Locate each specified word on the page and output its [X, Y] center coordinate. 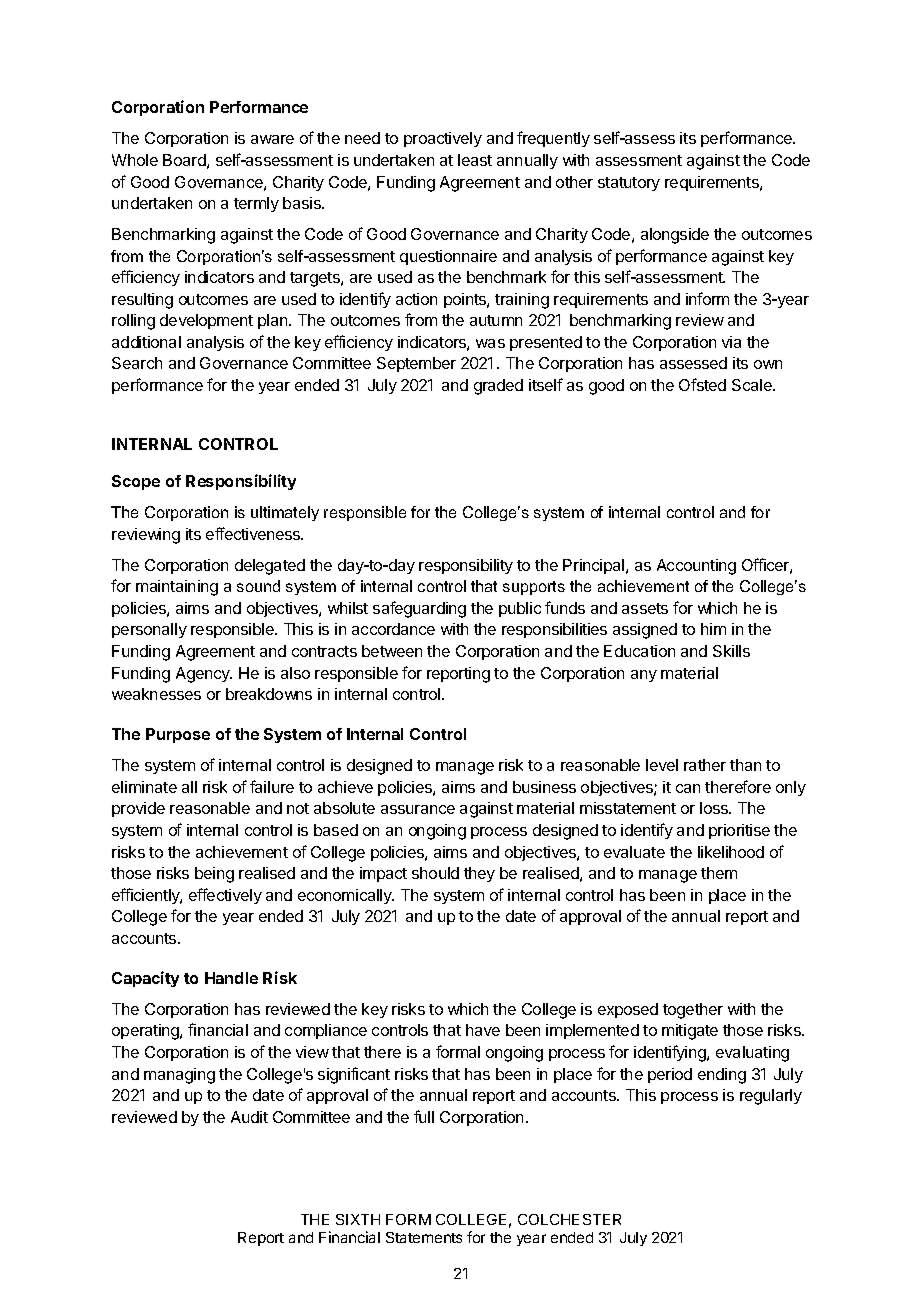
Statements [424, 1237]
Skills [731, 651]
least [475, 160]
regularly [771, 1097]
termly [256, 204]
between [392, 651]
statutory [629, 184]
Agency [204, 675]
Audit [249, 1117]
